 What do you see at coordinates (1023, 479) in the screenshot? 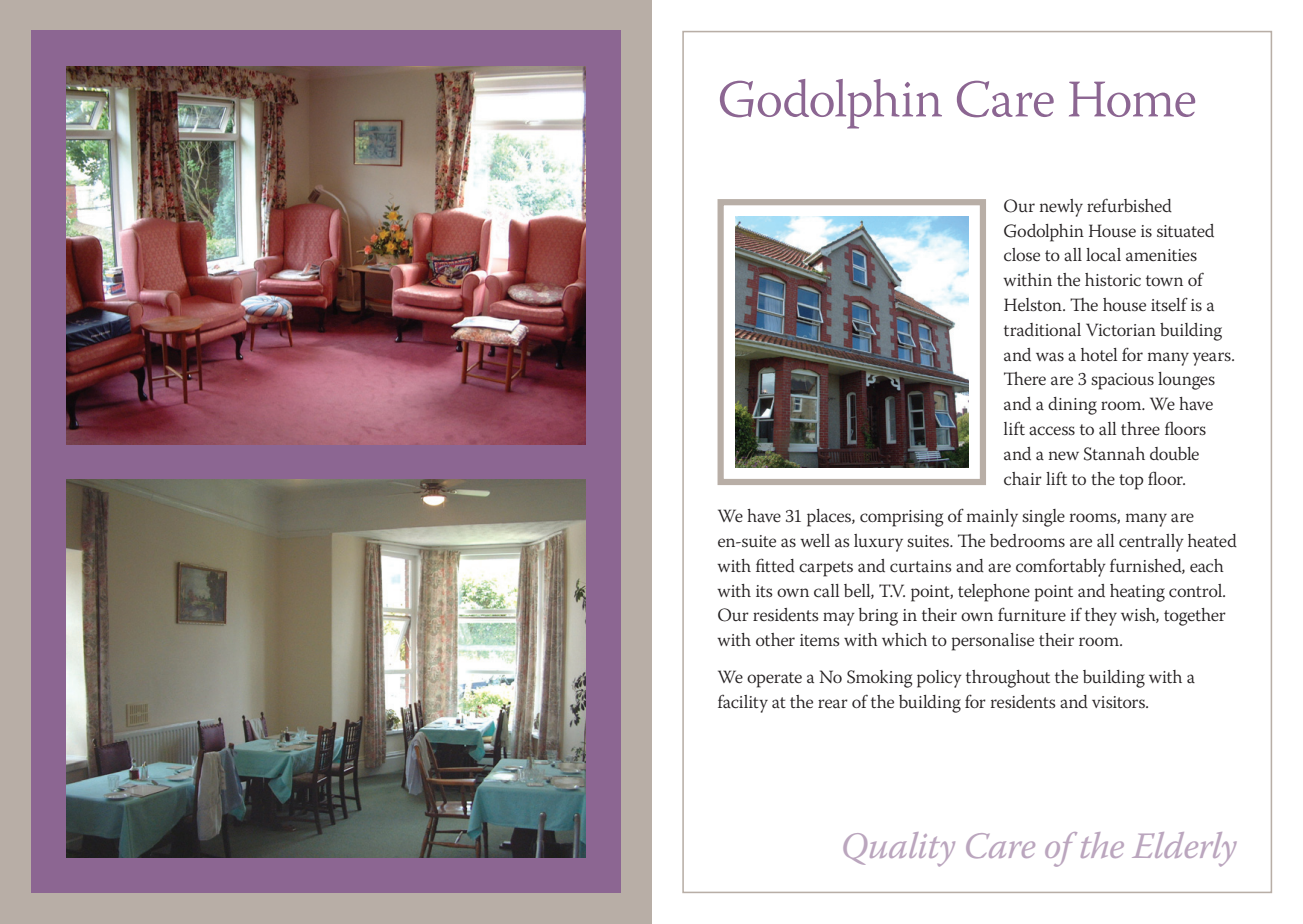
I see `chair` at bounding box center [1023, 479].
